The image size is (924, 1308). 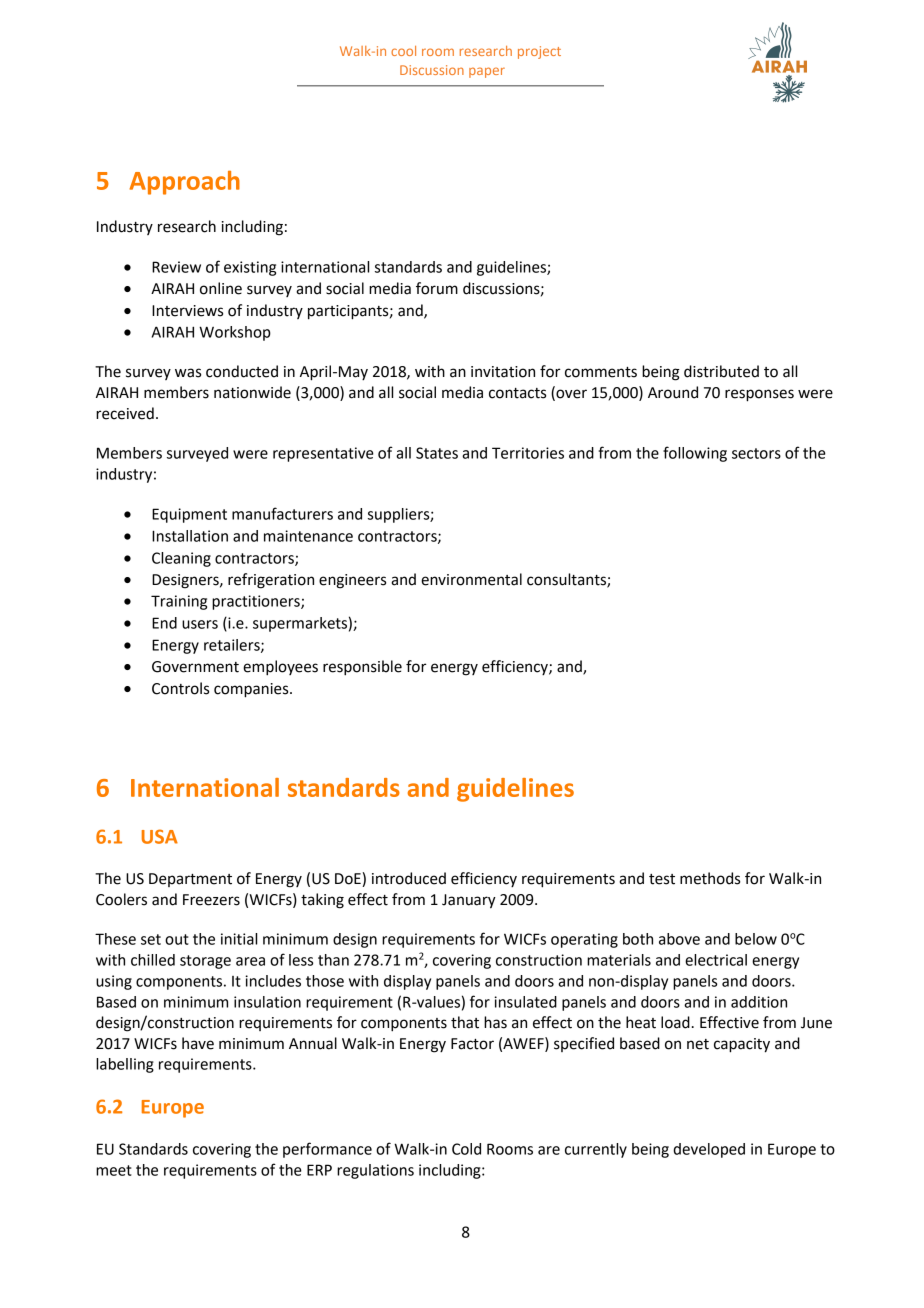 What do you see at coordinates (487, 72) in the document?
I see `paper` at bounding box center [487, 72].
